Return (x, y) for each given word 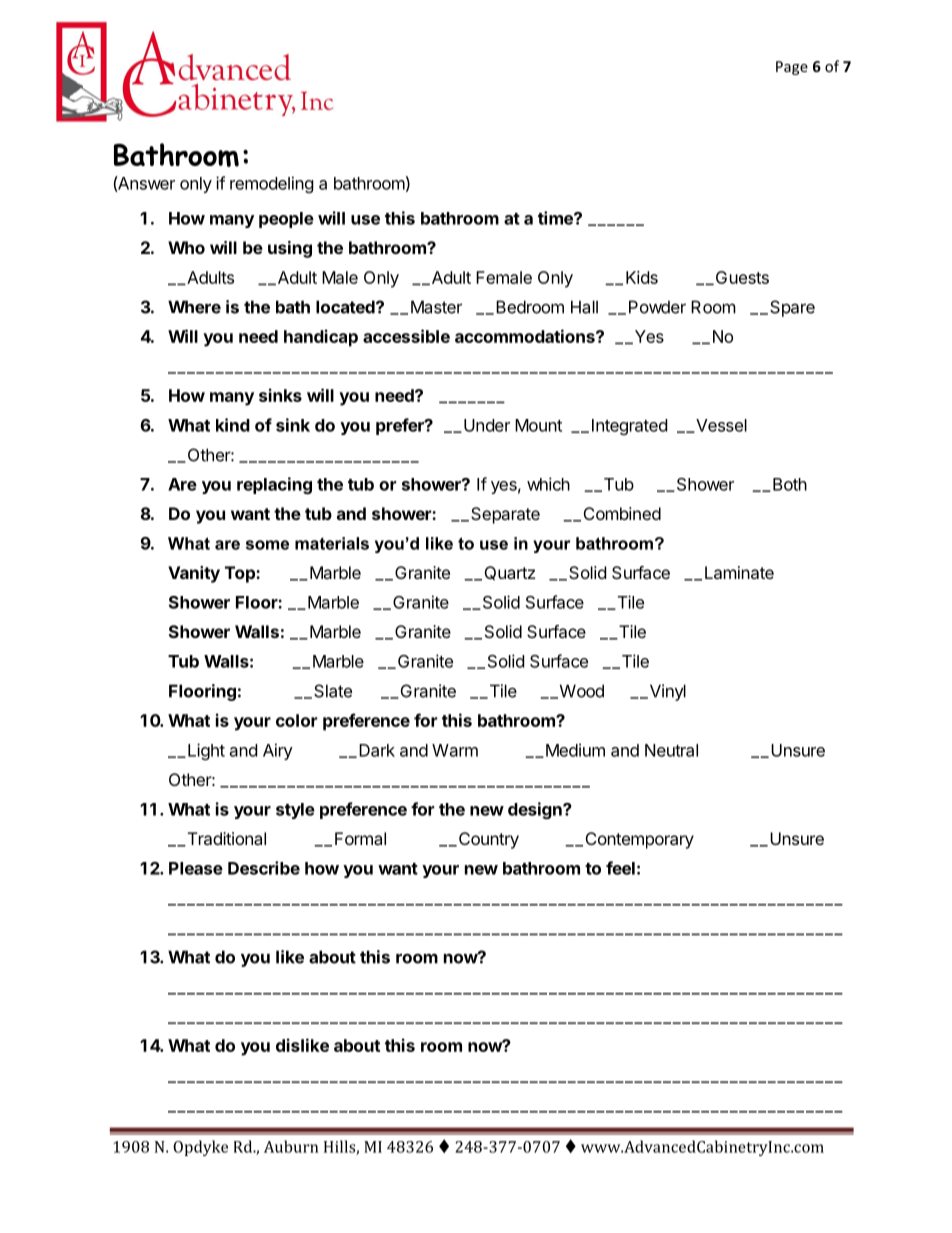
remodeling (272, 184)
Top (241, 574)
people (286, 220)
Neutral (671, 750)
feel (620, 868)
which (548, 484)
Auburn (291, 1146)
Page (792, 68)
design (536, 810)
